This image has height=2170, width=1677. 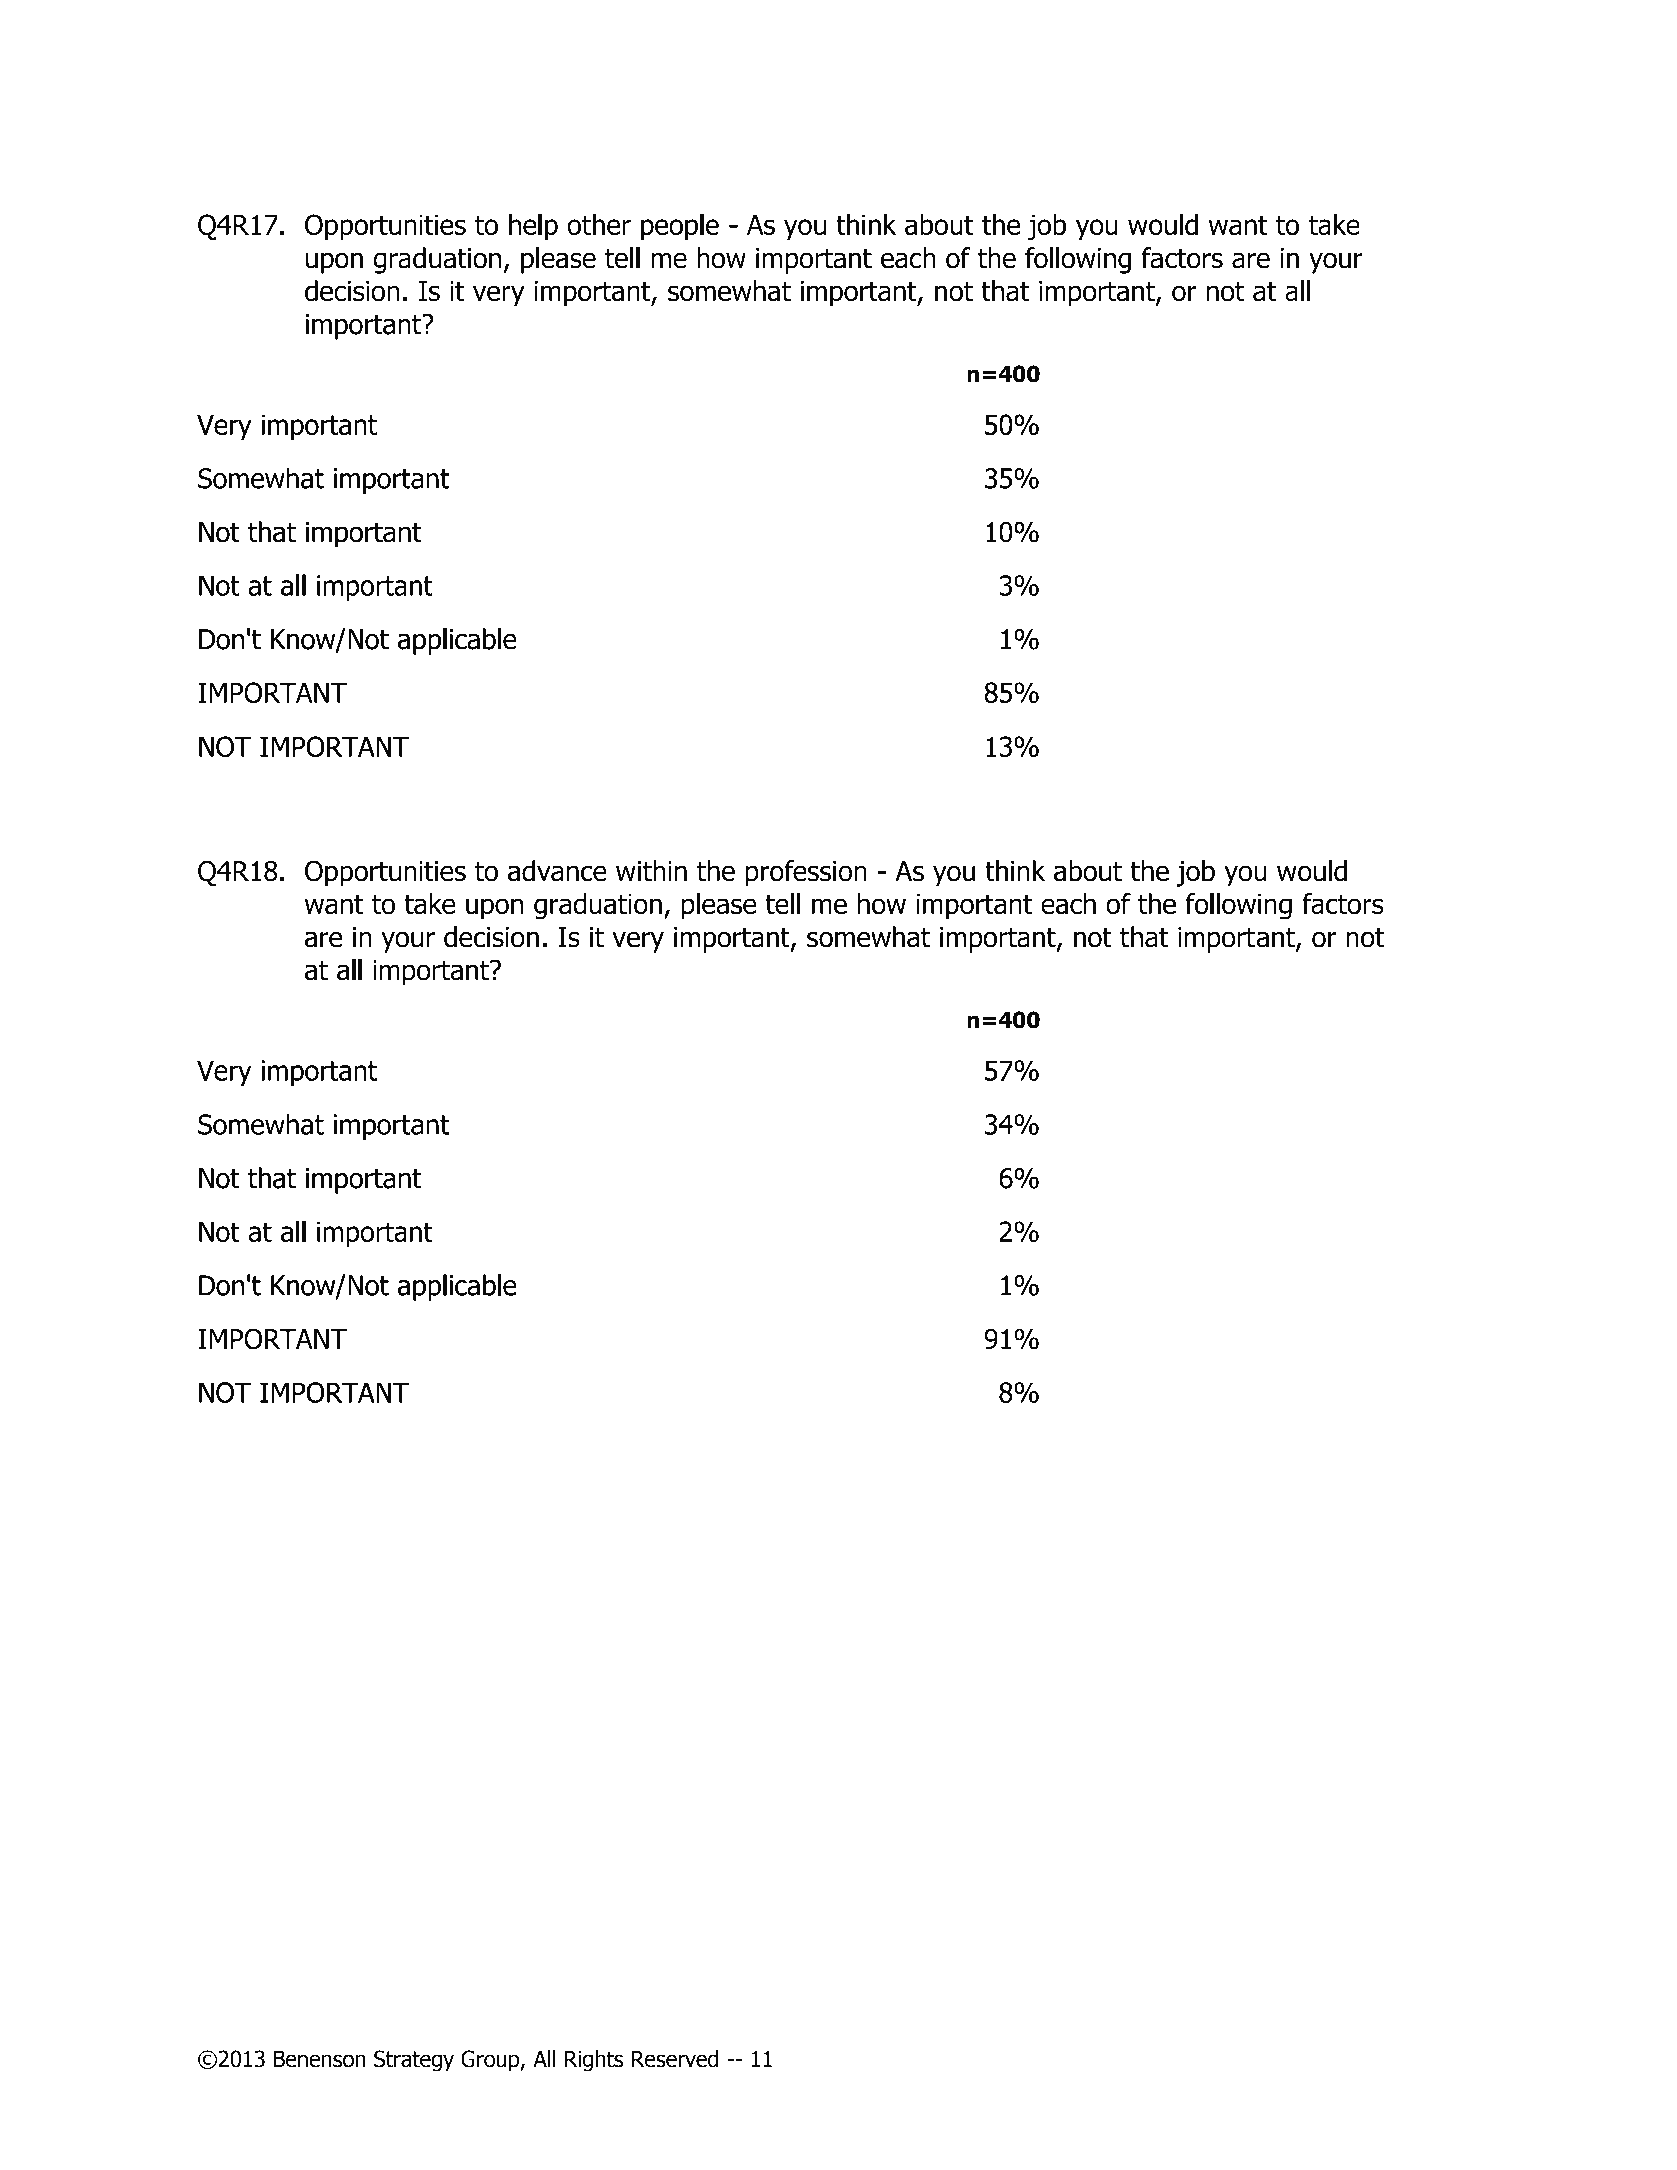 I want to click on people, so click(x=680, y=227).
